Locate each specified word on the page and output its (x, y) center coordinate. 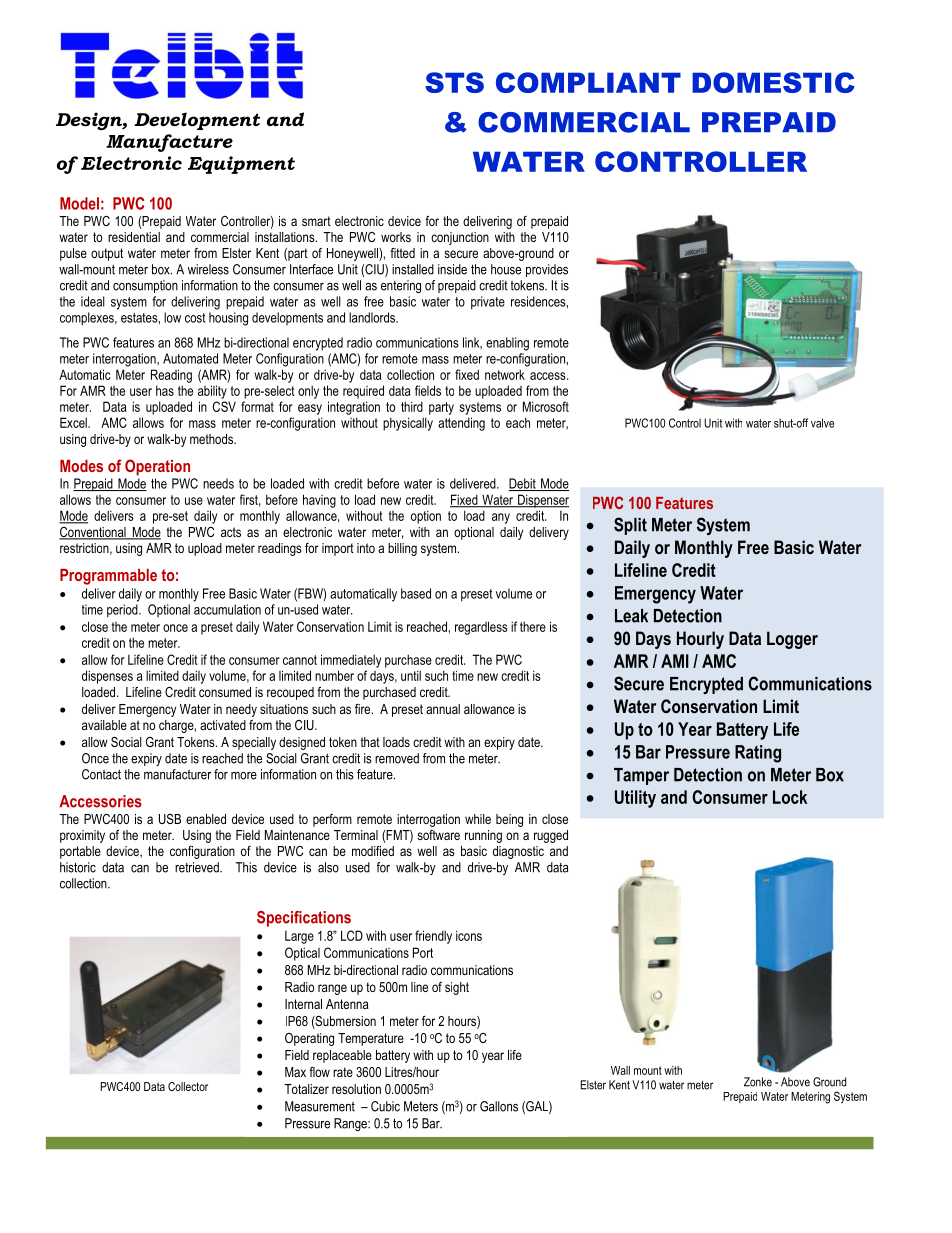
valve (822, 423)
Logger (792, 640)
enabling (507, 344)
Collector (188, 1086)
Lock (790, 797)
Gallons (499, 1106)
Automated (190, 358)
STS (454, 82)
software (438, 835)
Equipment (241, 165)
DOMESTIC (773, 82)
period (123, 611)
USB (170, 819)
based (416, 593)
